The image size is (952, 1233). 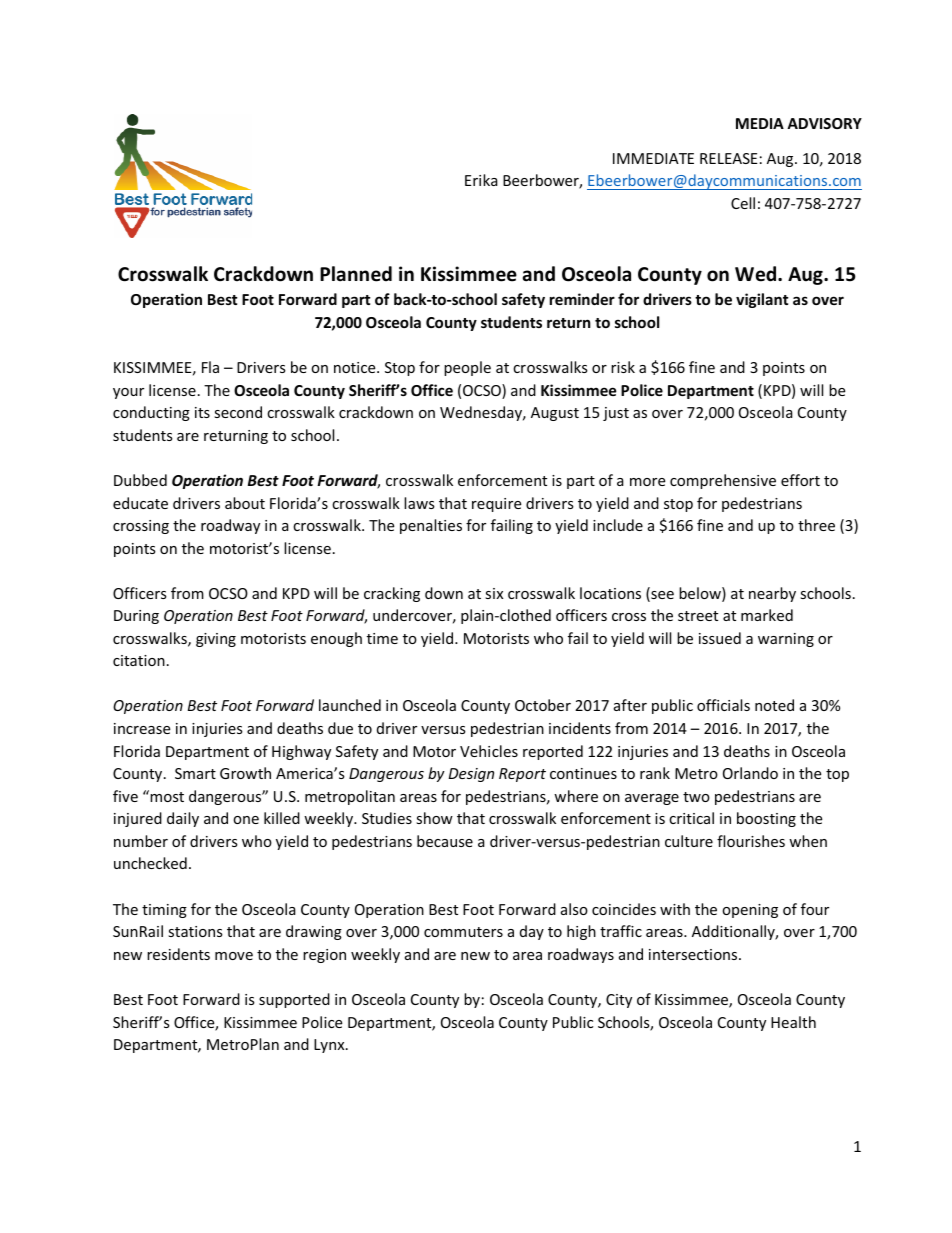 I want to click on Planned, so click(x=356, y=274).
